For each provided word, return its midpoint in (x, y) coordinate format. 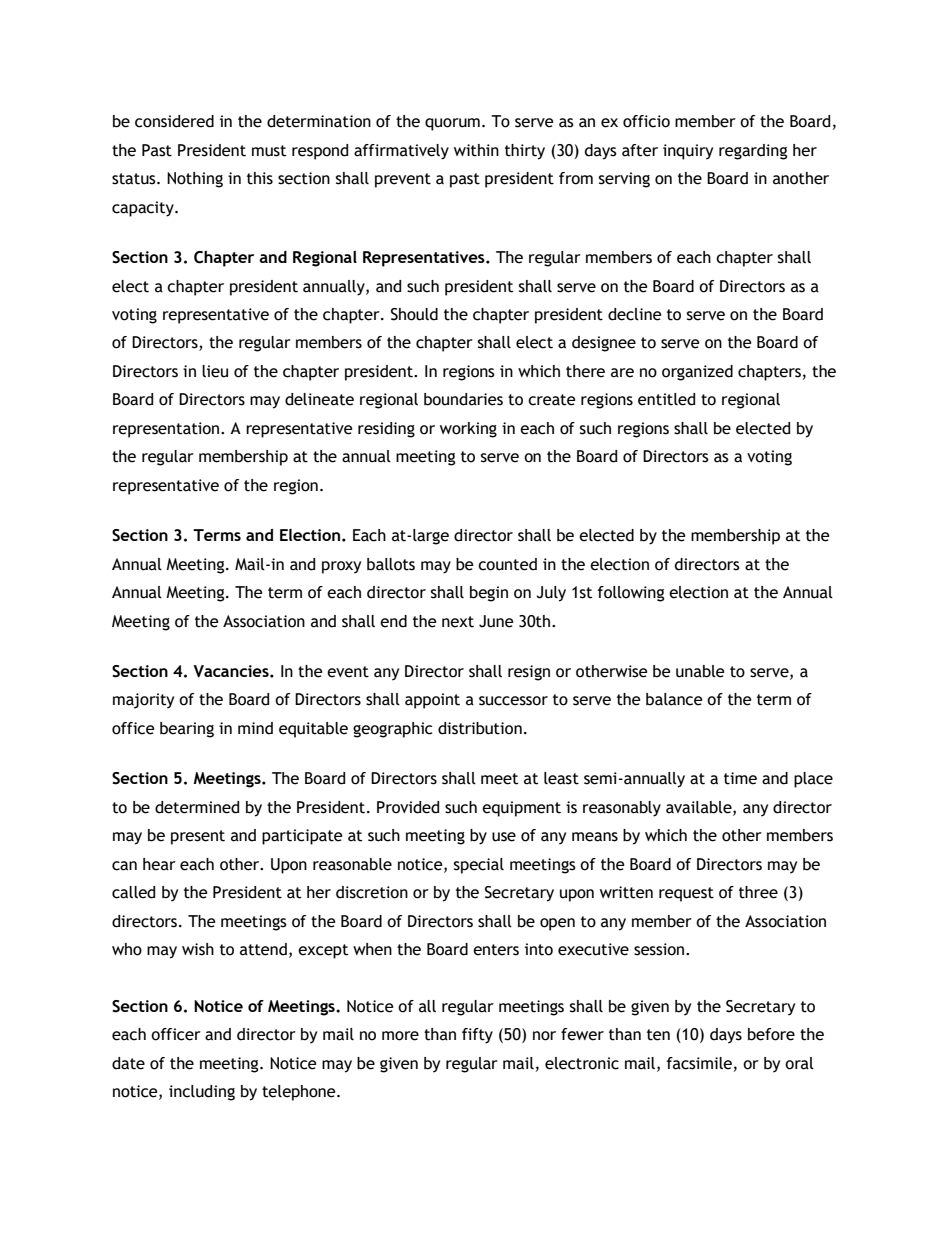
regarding (753, 152)
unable (700, 671)
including (202, 1093)
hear (159, 864)
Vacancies (232, 671)
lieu (215, 371)
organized (697, 373)
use (504, 837)
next (458, 622)
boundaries (463, 399)
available (700, 808)
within (476, 150)
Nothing (195, 180)
